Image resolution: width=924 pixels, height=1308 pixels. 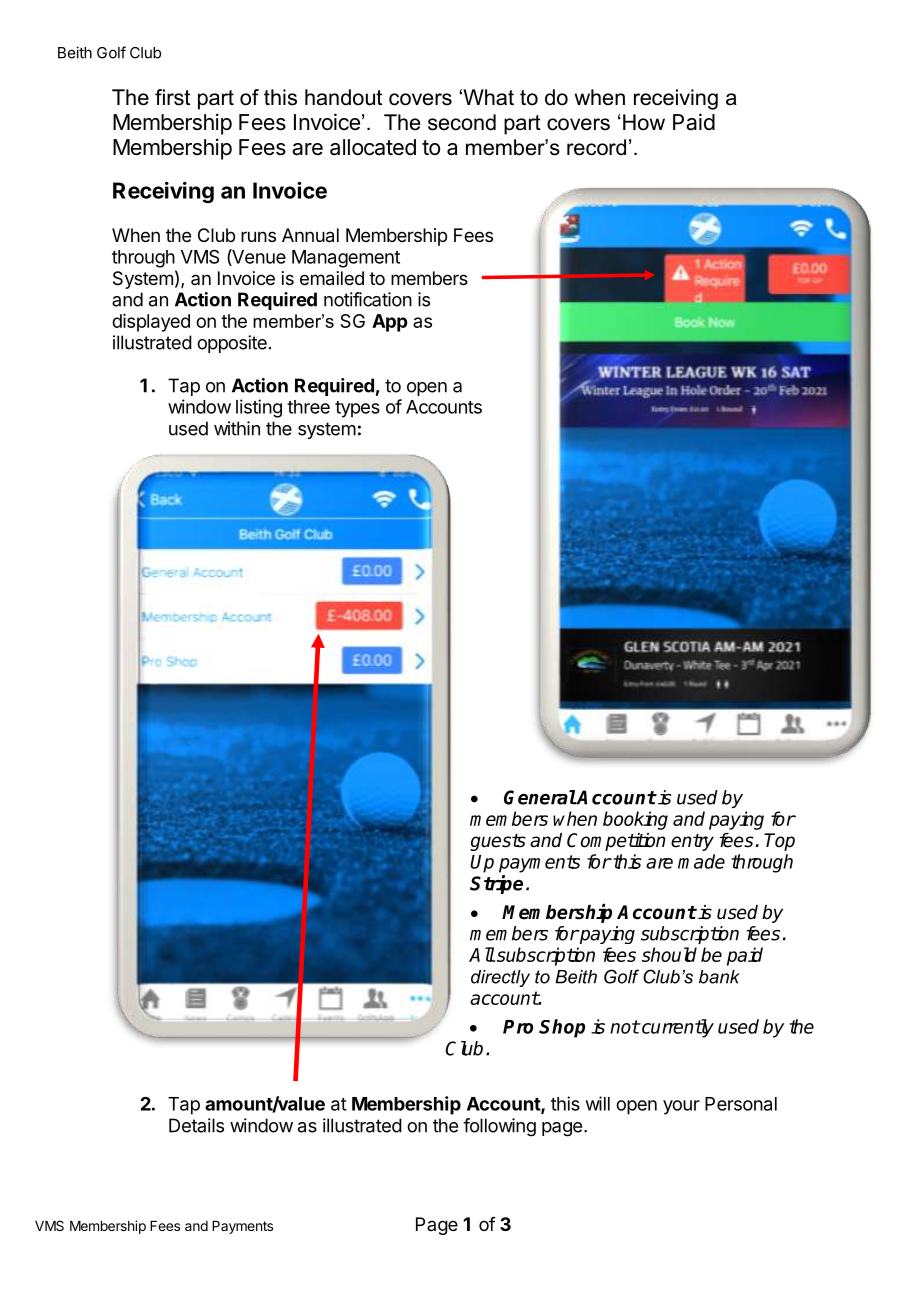 I want to click on booking, so click(x=635, y=820).
